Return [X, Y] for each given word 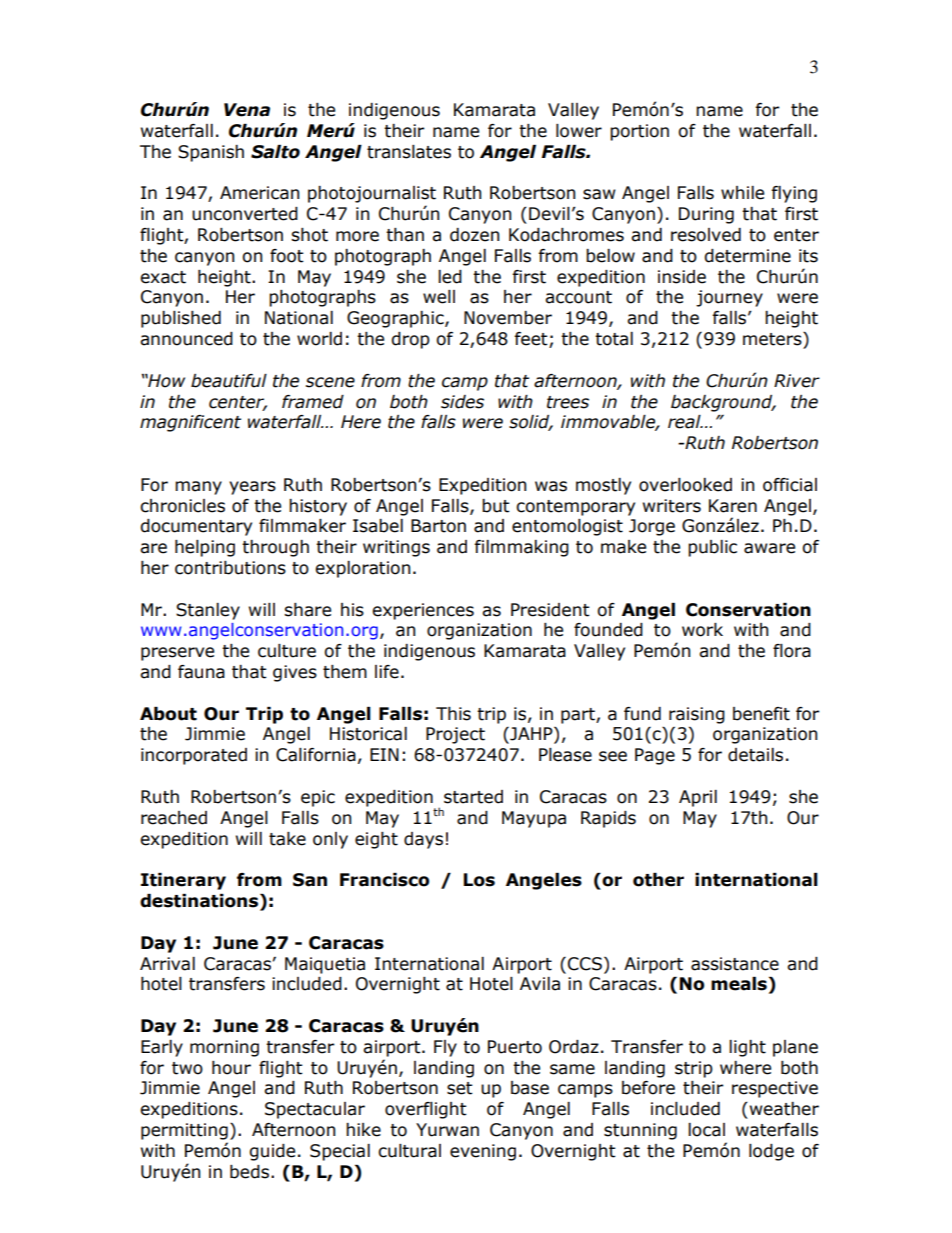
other [658, 880]
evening [483, 1152]
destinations [200, 902]
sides [462, 402]
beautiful [229, 381]
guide [272, 1152]
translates [409, 152]
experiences [423, 611]
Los [479, 880]
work [702, 630]
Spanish [211, 153]
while [742, 193]
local [706, 1130]
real [685, 422]
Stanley [208, 611]
